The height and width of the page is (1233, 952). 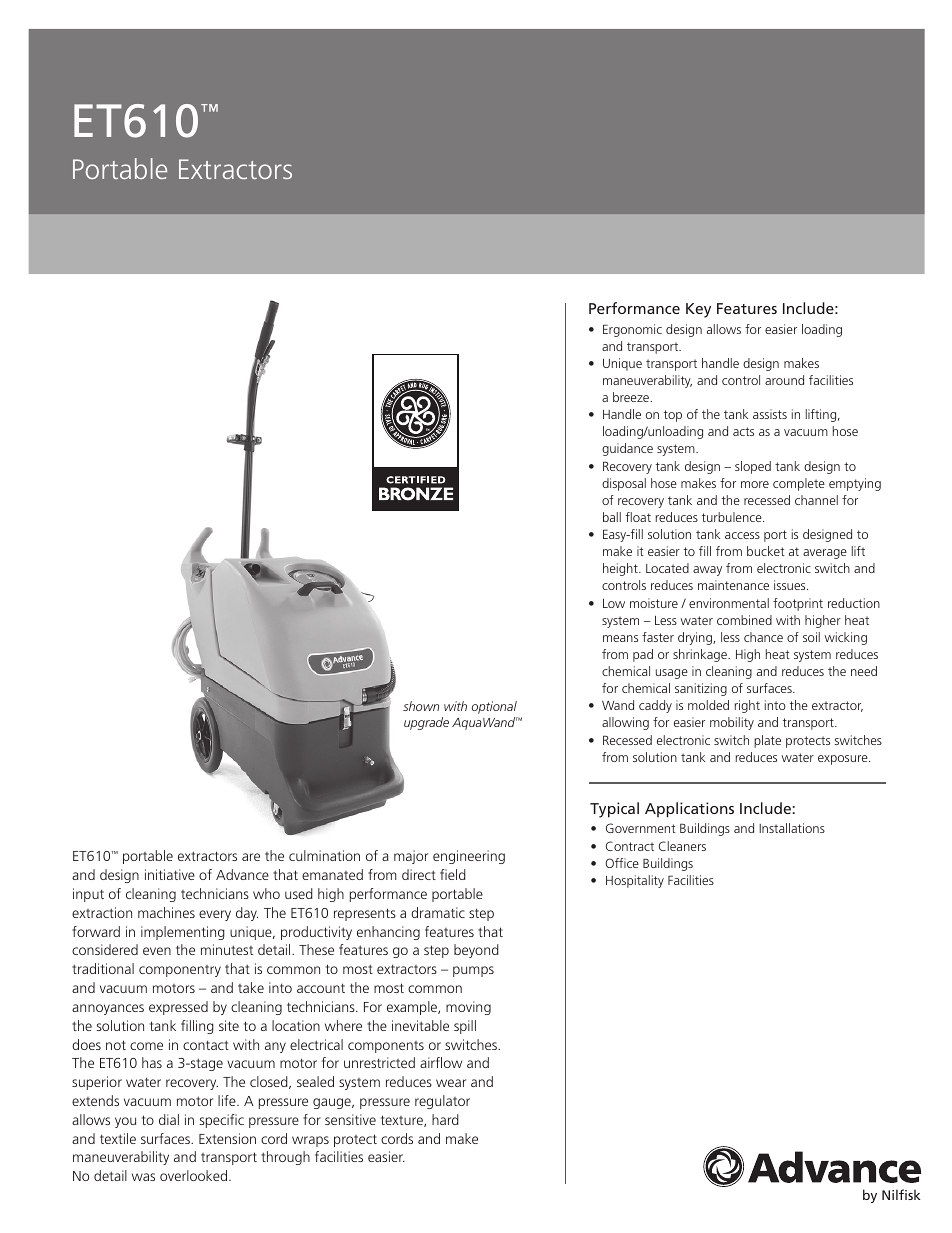 I want to click on hard, so click(x=445, y=1119).
